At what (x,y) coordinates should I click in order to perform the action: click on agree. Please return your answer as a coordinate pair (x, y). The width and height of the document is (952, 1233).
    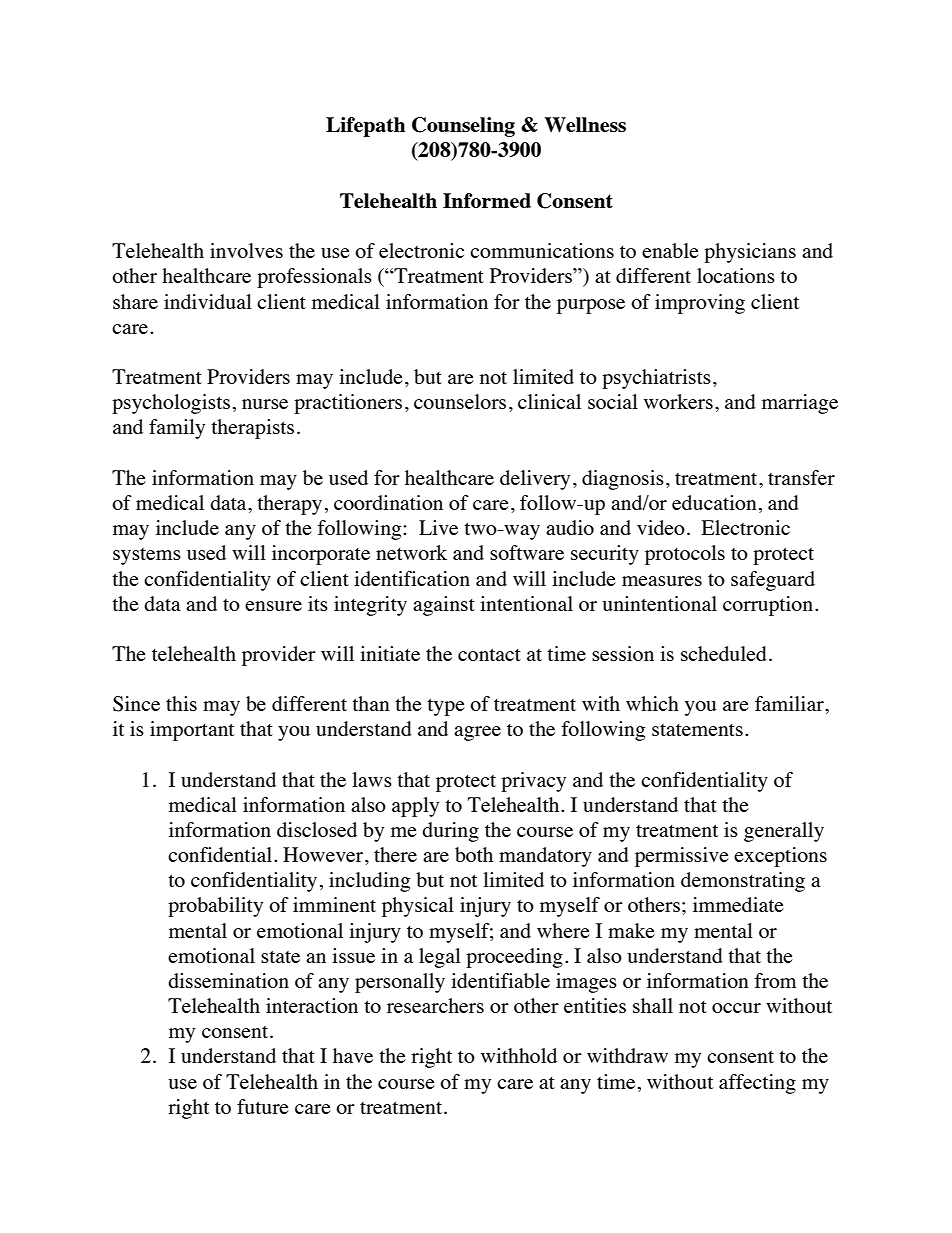
    Looking at the image, I should click on (477, 733).
